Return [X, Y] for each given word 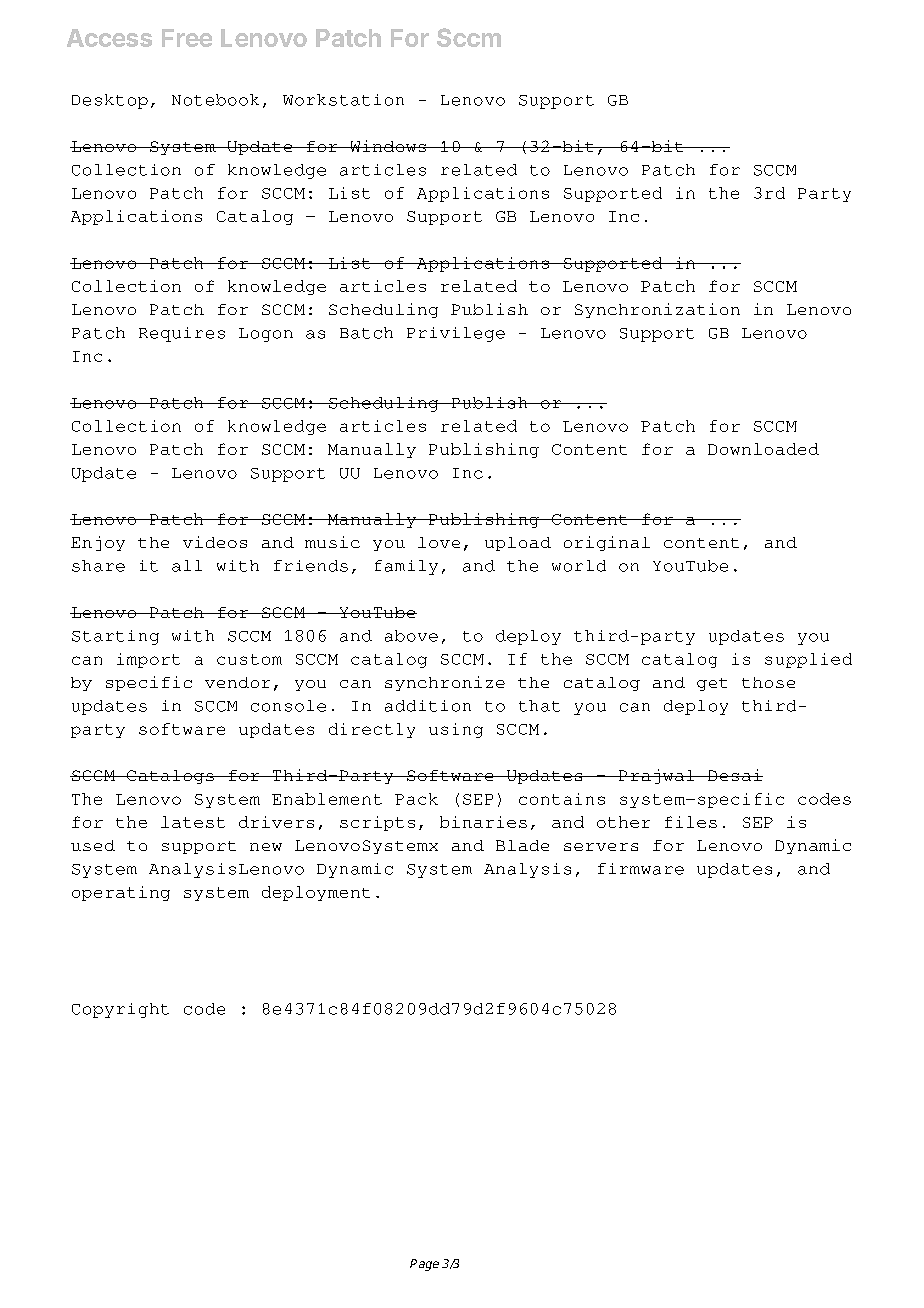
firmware [641, 869]
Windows [388, 146]
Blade [522, 845]
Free [187, 38]
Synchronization [657, 310]
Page [424, 1265]
